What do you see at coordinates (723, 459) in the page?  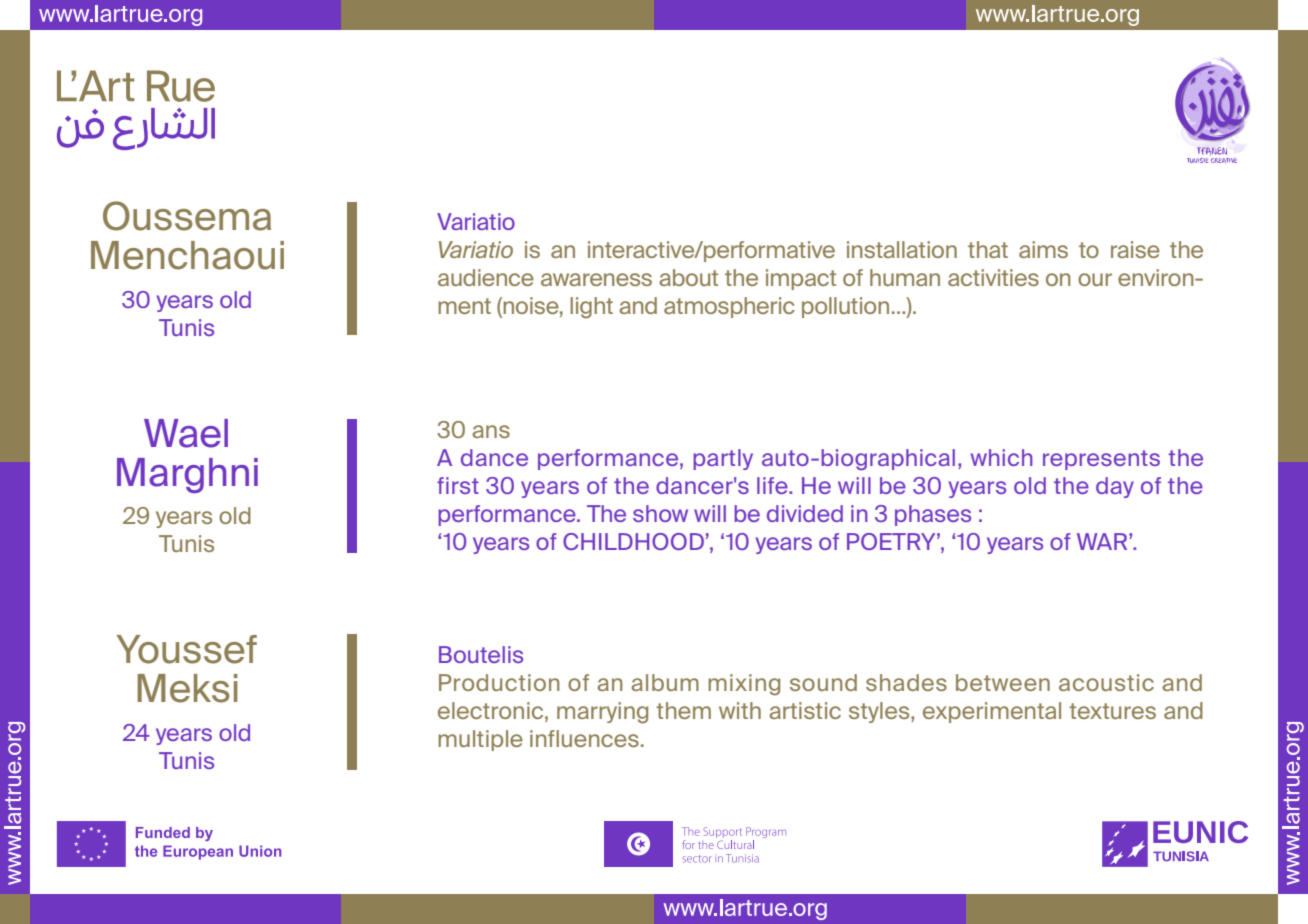 I see `partly` at bounding box center [723, 459].
